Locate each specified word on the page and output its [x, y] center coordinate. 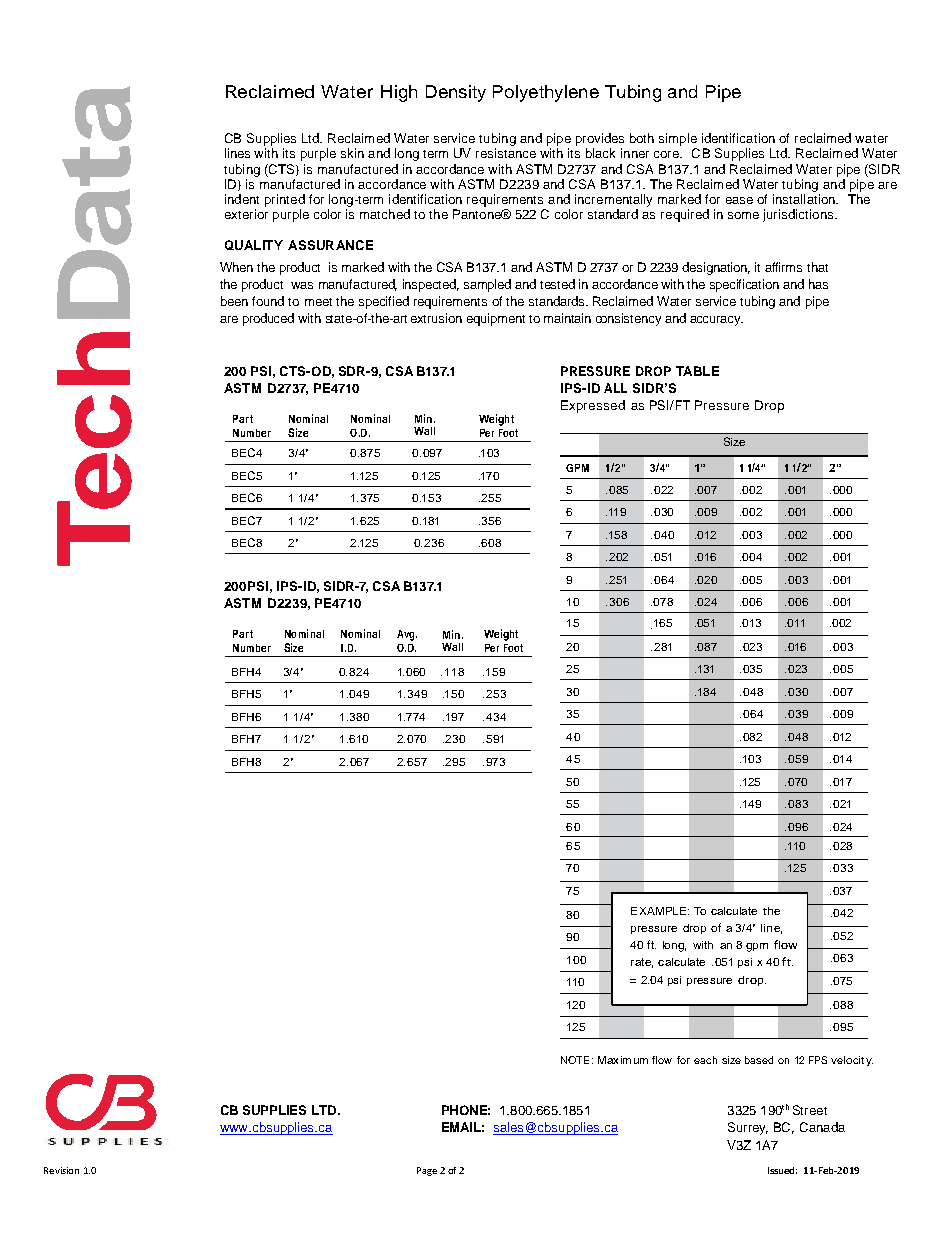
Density [456, 93]
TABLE [697, 371]
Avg [407, 635]
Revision [61, 1170]
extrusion [436, 318]
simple [678, 141]
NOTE [575, 1060]
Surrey [748, 1128]
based [759, 1060]
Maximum [623, 1060]
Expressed [593, 406]
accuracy [716, 321]
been [234, 301]
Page [427, 1171]
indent [242, 199]
